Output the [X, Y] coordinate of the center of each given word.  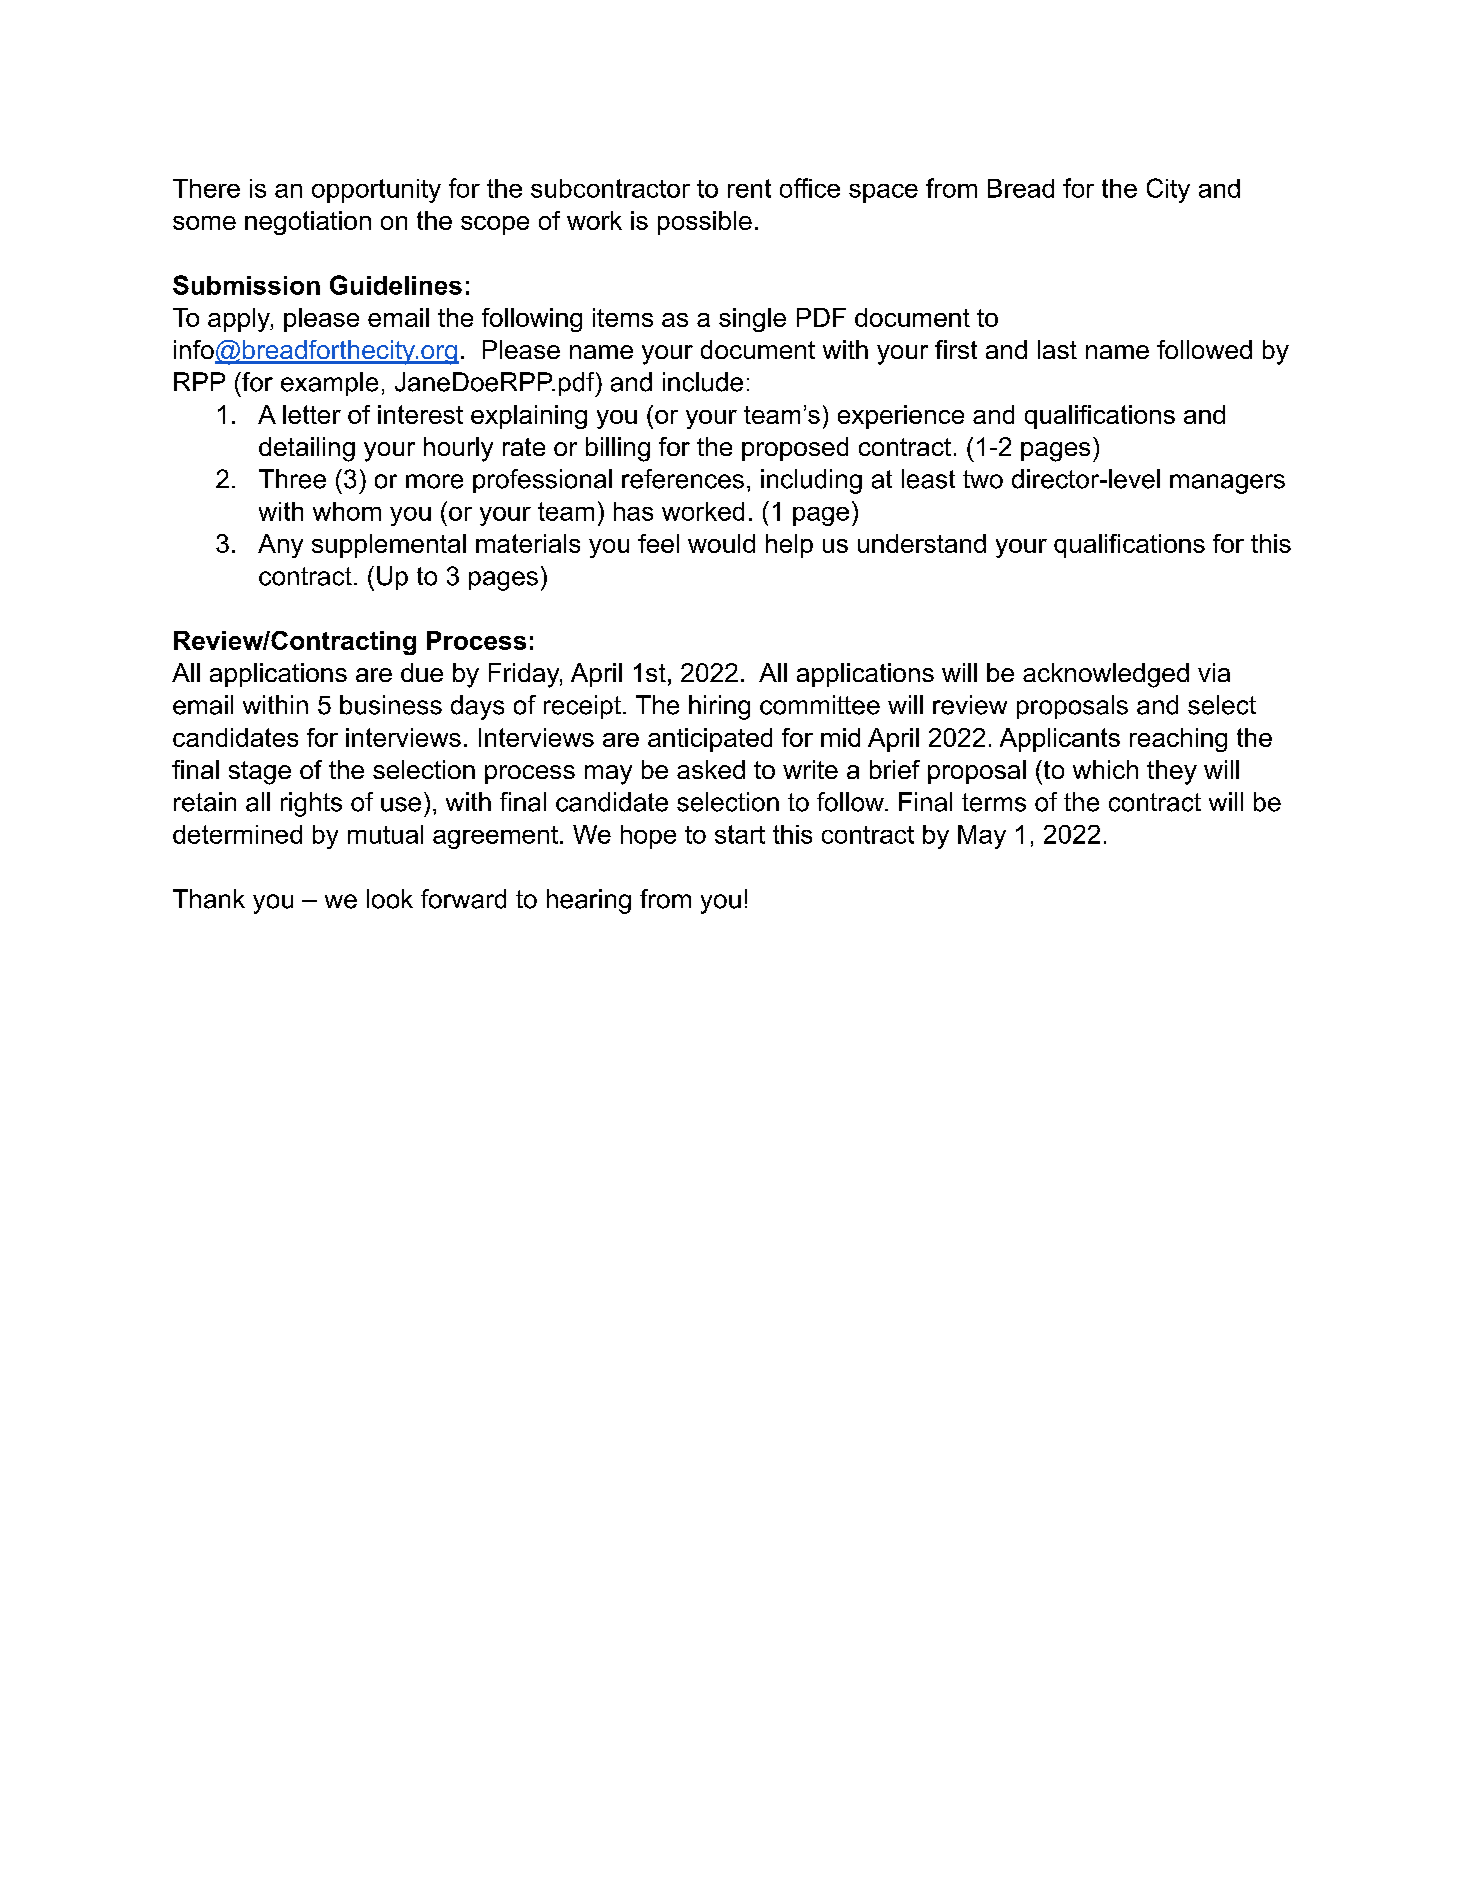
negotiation [308, 223]
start [740, 834]
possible [705, 223]
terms [994, 802]
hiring [719, 707]
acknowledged [1106, 675]
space [883, 193]
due [422, 672]
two [983, 479]
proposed [795, 449]
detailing [307, 449]
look [390, 899]
